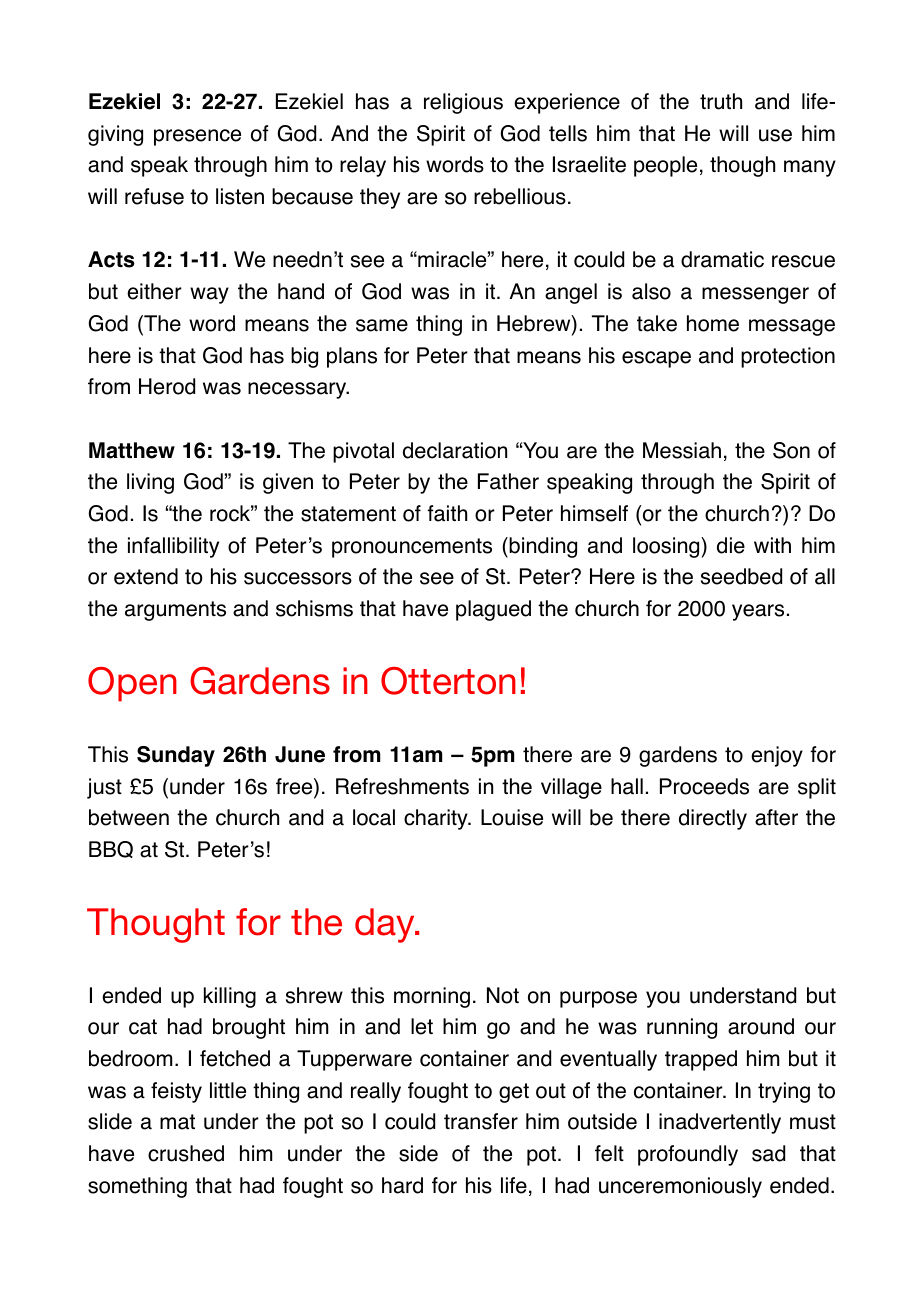 The image size is (924, 1308). I want to click on between, so click(129, 817).
